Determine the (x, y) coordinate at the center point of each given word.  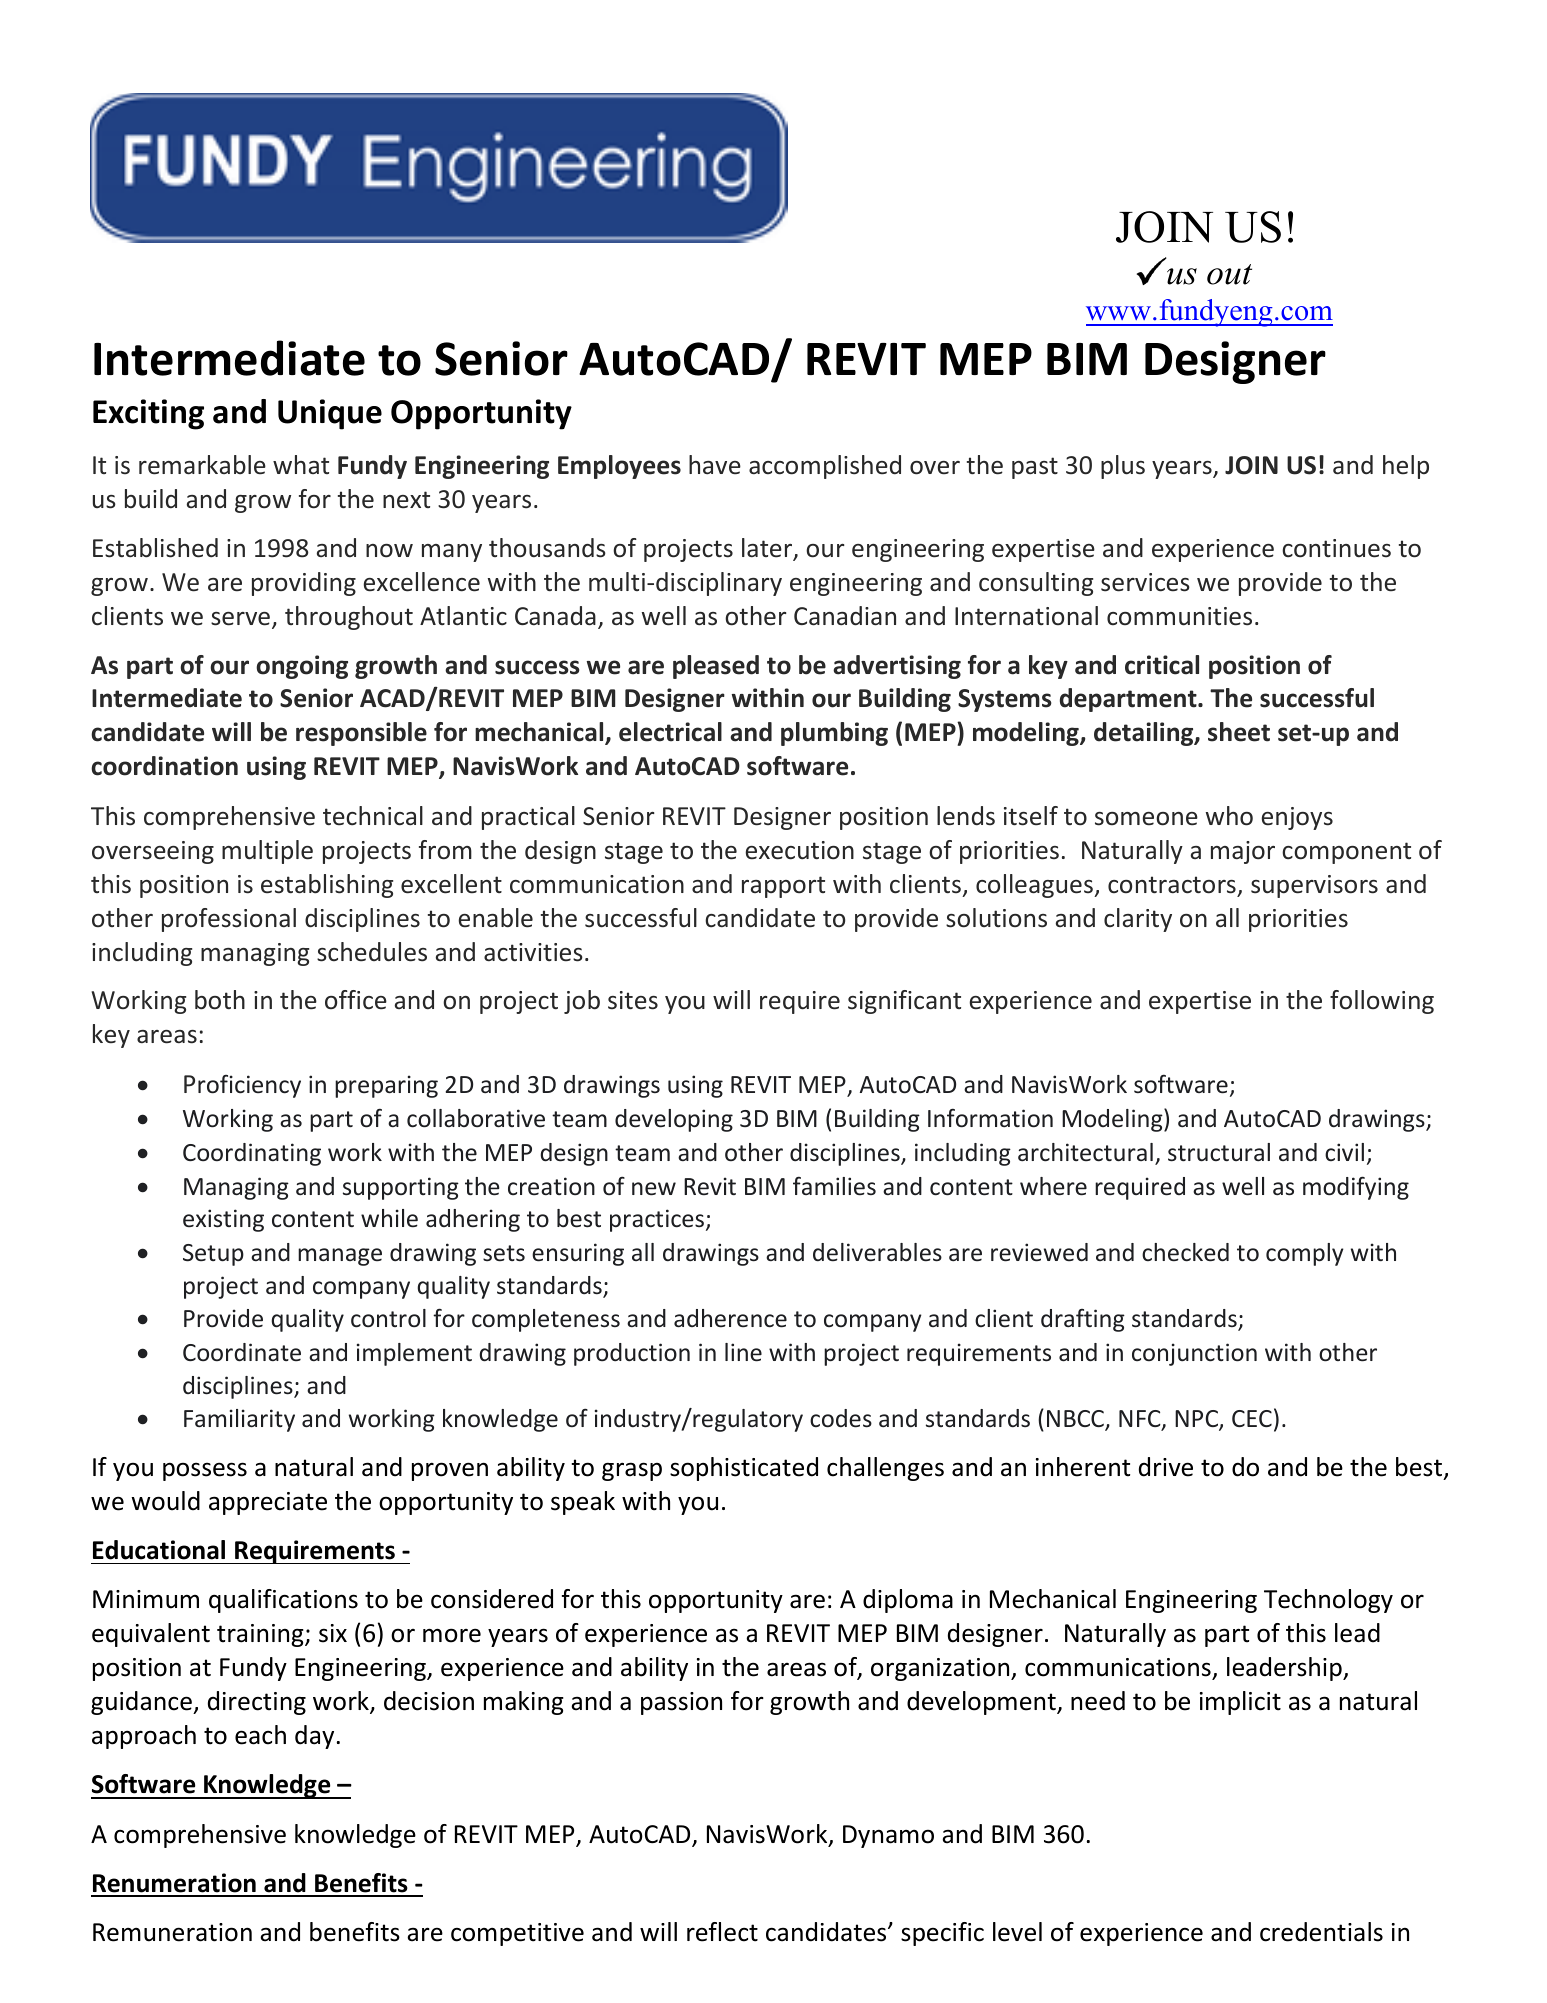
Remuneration (172, 1932)
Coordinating (252, 1154)
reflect (722, 1932)
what (301, 464)
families (834, 1186)
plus (1123, 467)
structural (1219, 1152)
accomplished (825, 467)
